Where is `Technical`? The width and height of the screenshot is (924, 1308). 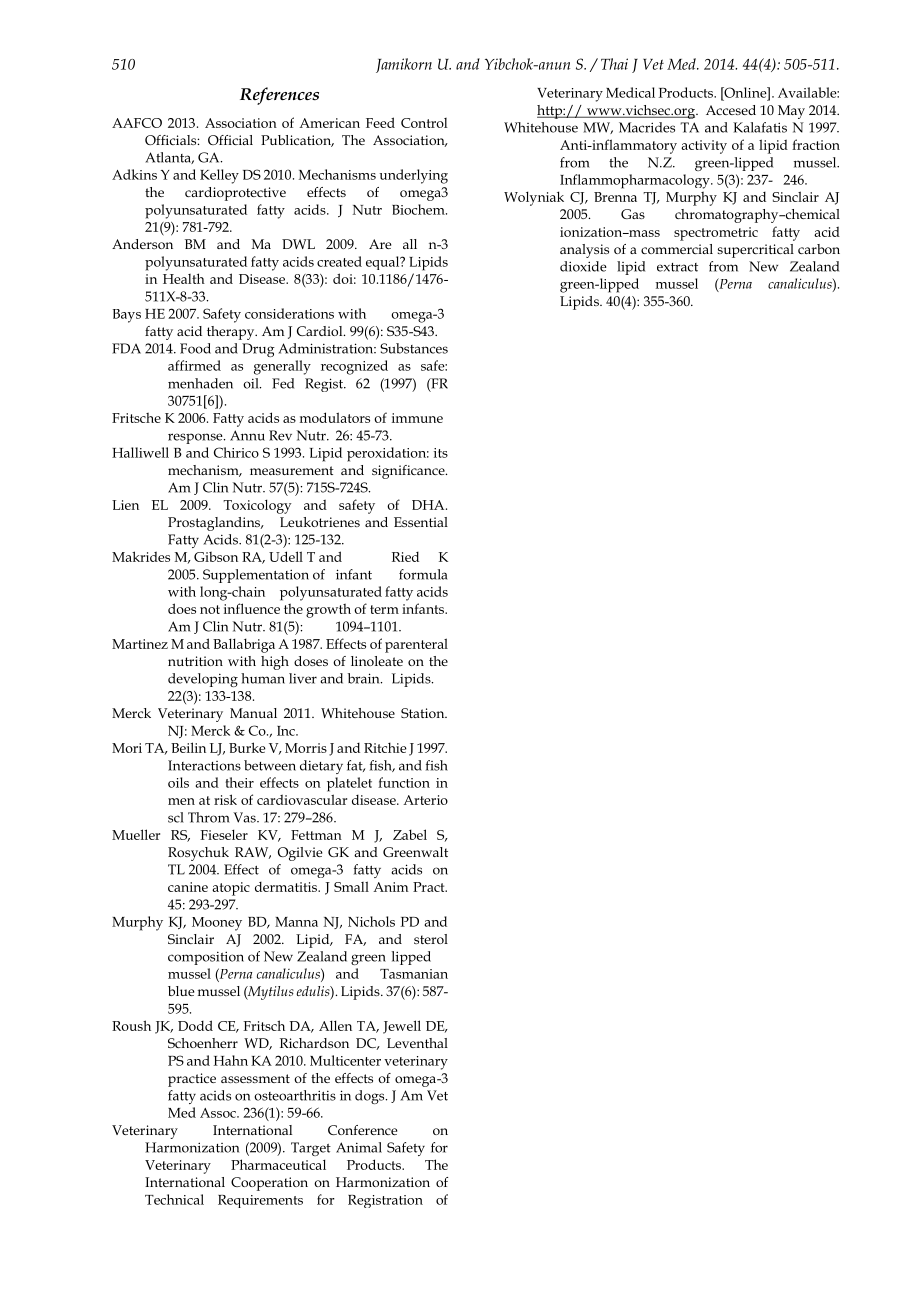
Technical is located at coordinates (174, 1199).
